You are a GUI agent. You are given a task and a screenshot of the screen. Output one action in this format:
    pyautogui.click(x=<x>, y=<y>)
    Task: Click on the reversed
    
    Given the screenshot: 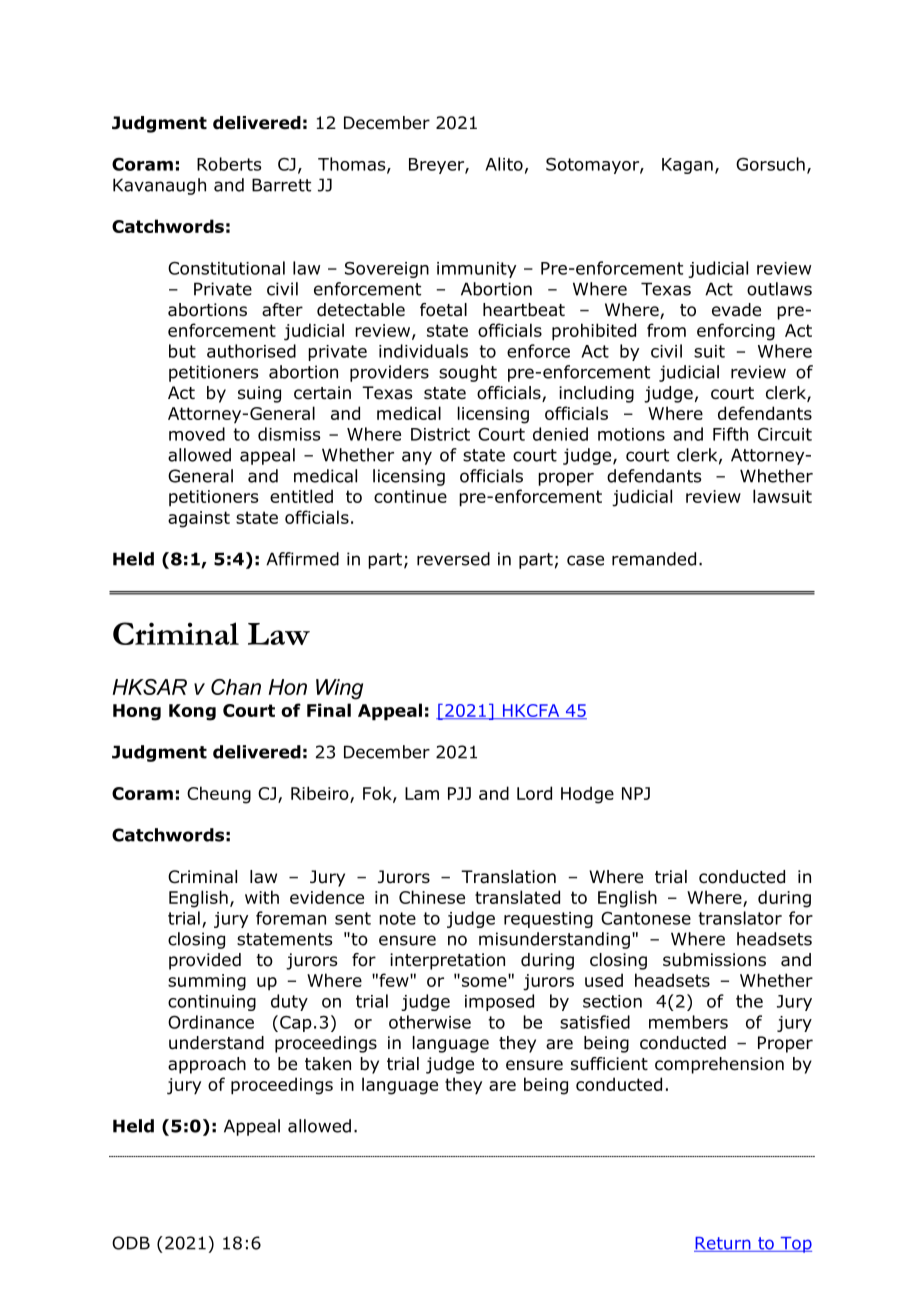 What is the action you would take?
    pyautogui.click(x=453, y=559)
